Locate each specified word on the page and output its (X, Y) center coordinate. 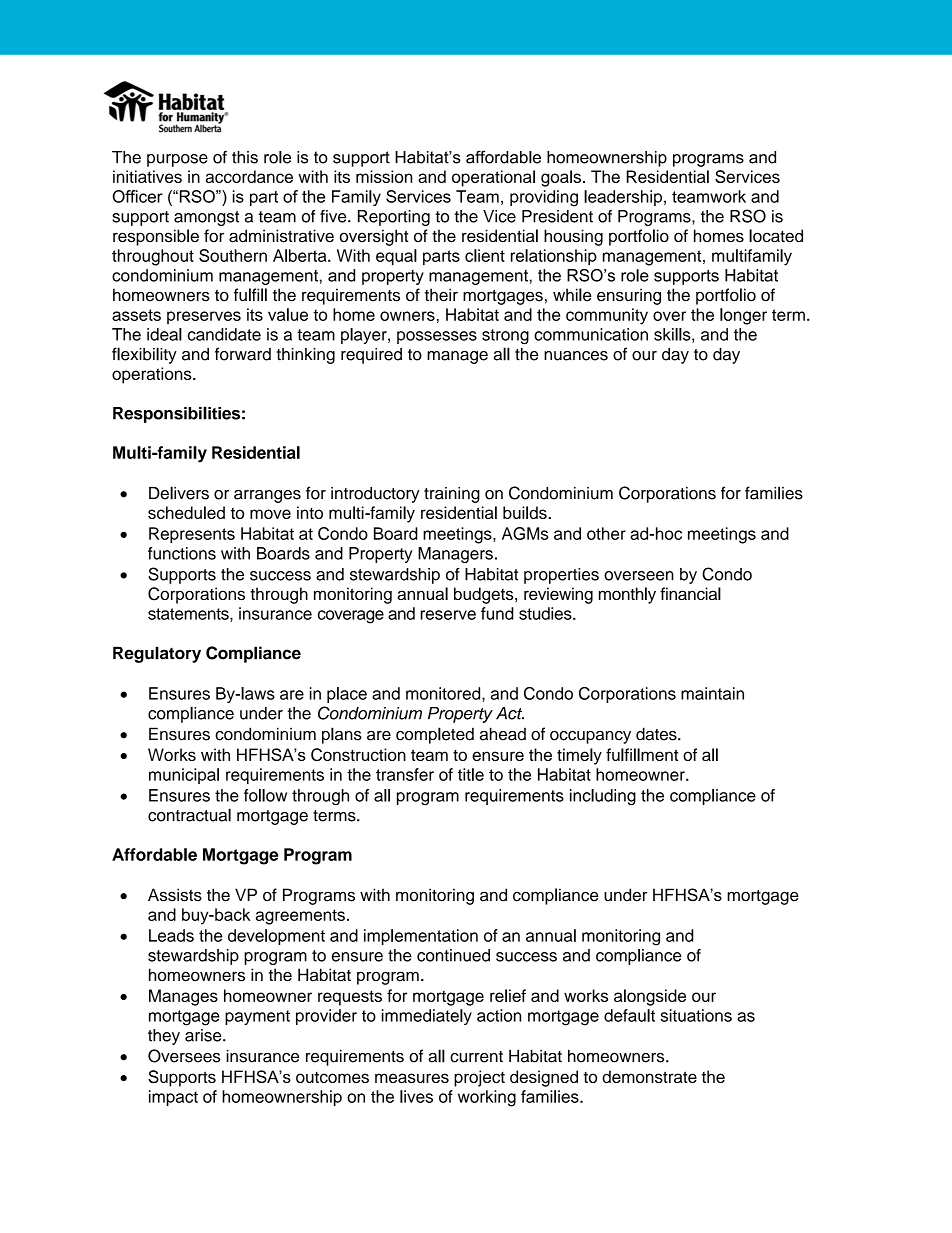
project (479, 1078)
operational (493, 178)
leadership (623, 198)
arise (204, 1035)
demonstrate (649, 1076)
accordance (249, 176)
